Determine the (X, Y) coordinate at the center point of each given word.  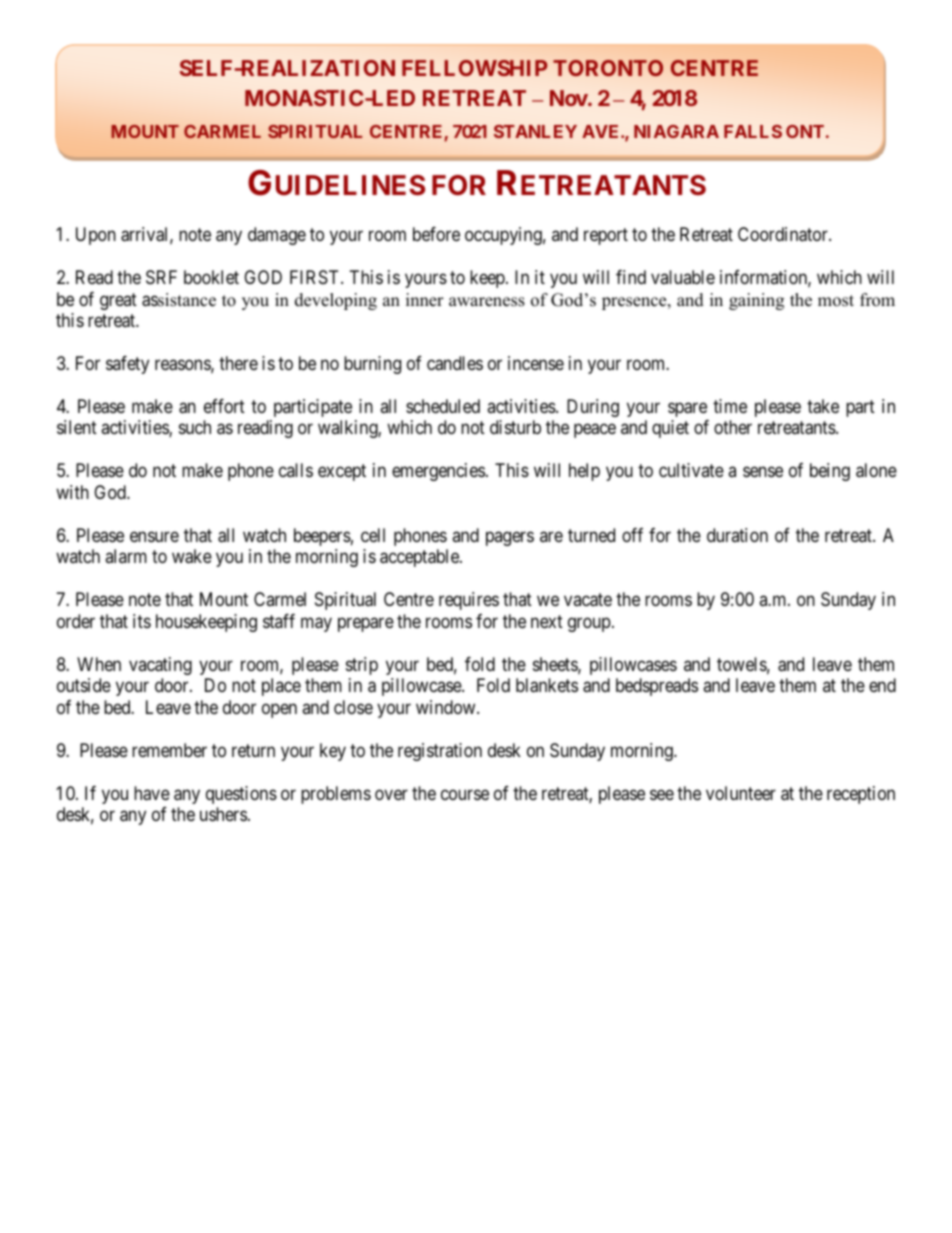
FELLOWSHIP (475, 68)
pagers (510, 538)
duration (737, 535)
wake (192, 556)
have (152, 793)
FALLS (753, 131)
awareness (487, 302)
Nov (569, 98)
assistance (179, 300)
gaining (756, 301)
